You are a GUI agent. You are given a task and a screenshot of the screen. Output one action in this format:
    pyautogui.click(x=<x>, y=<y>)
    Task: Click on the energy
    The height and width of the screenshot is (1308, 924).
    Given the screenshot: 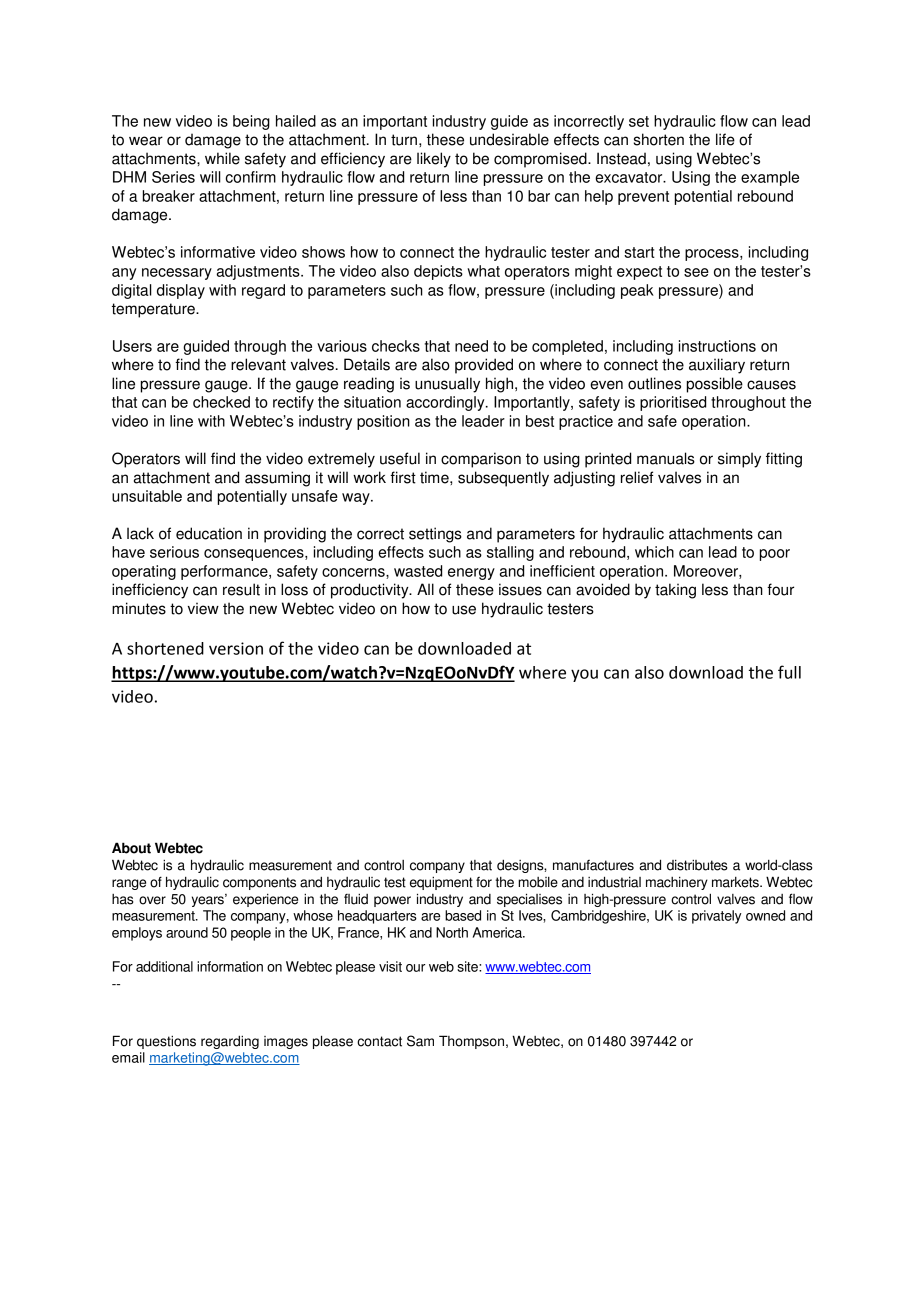 What is the action you would take?
    pyautogui.click(x=471, y=574)
